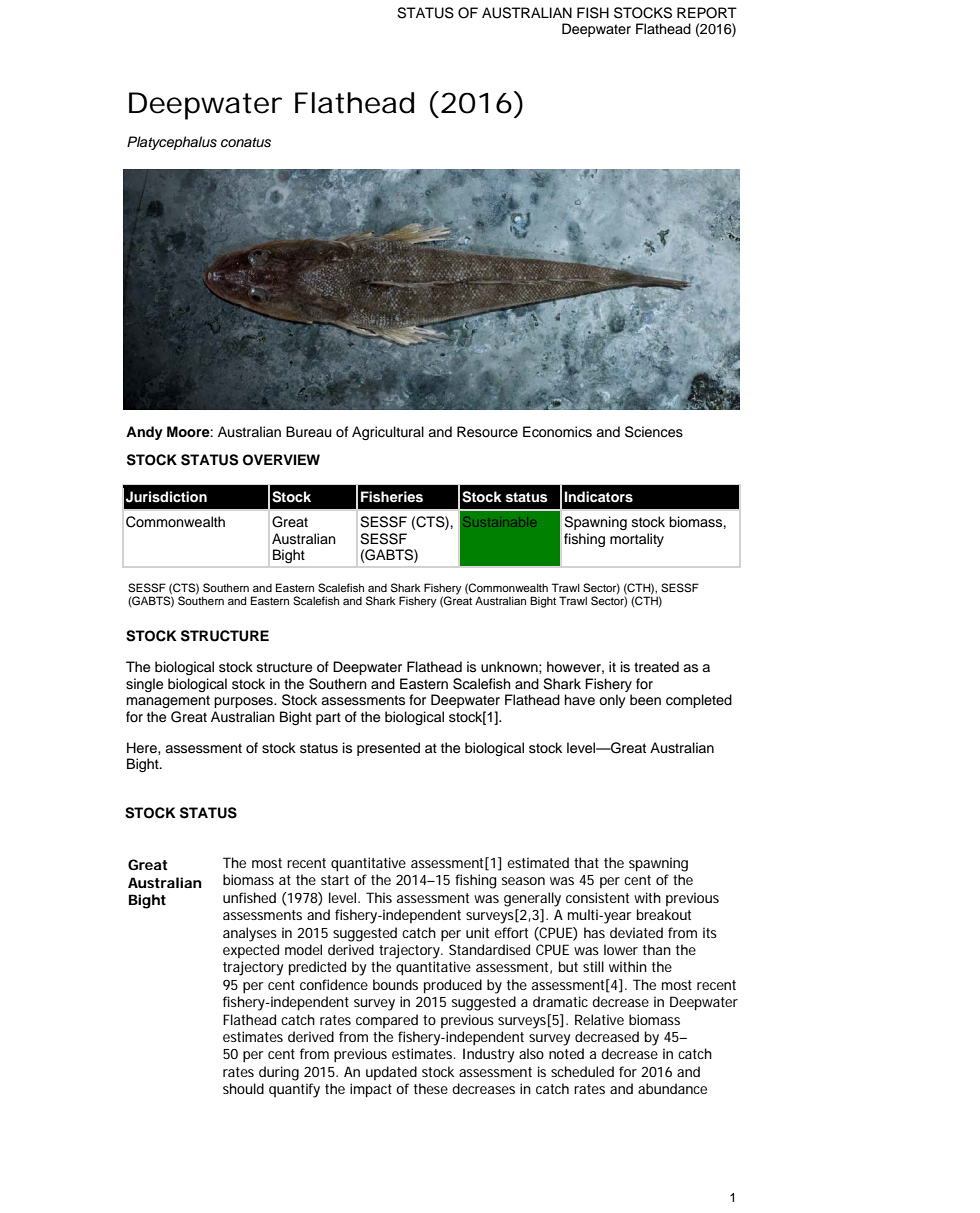 The width and height of the document is (980, 1213). What do you see at coordinates (707, 13) in the document?
I see `REPORT` at bounding box center [707, 13].
